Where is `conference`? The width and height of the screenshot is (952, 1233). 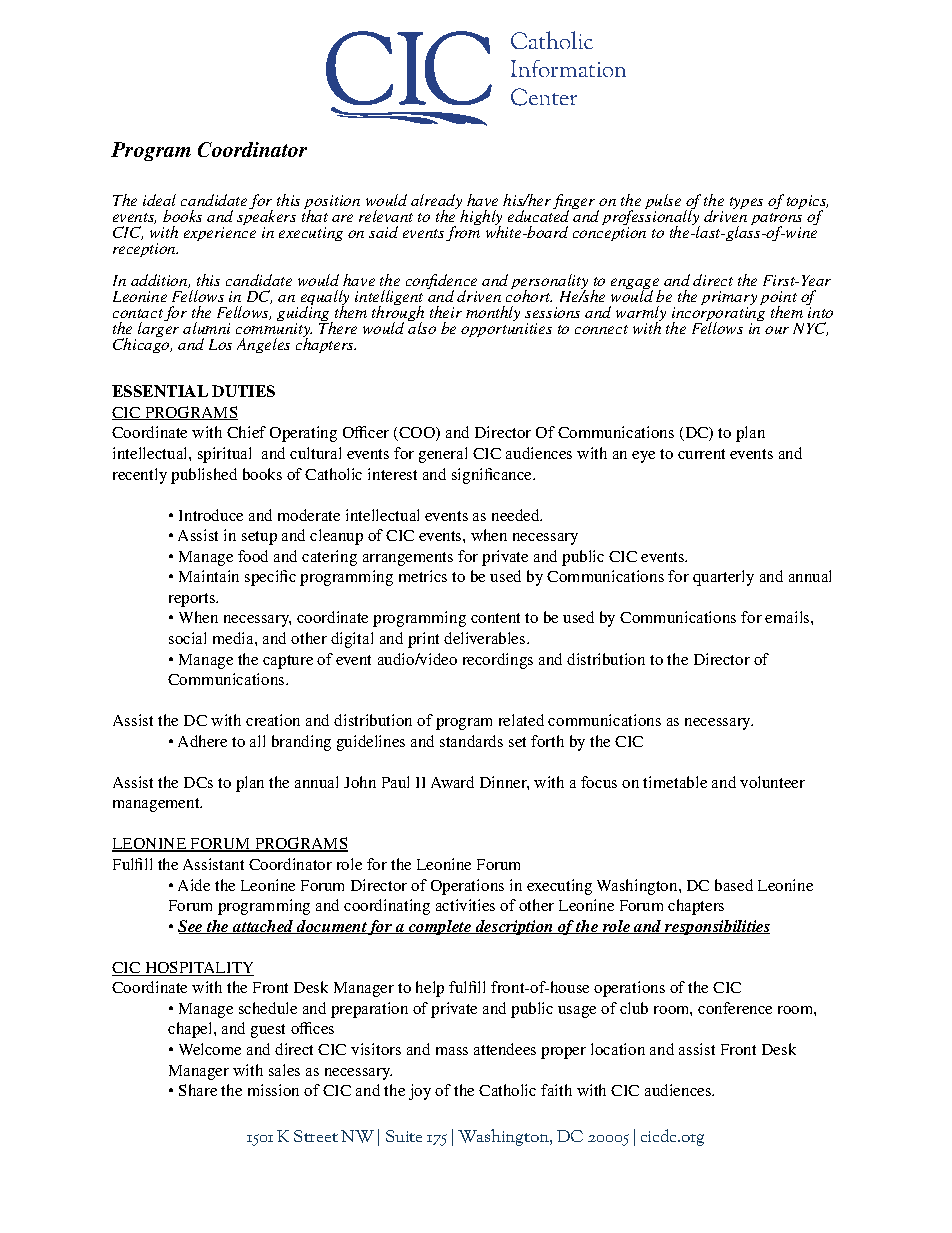 conference is located at coordinates (735, 1008).
